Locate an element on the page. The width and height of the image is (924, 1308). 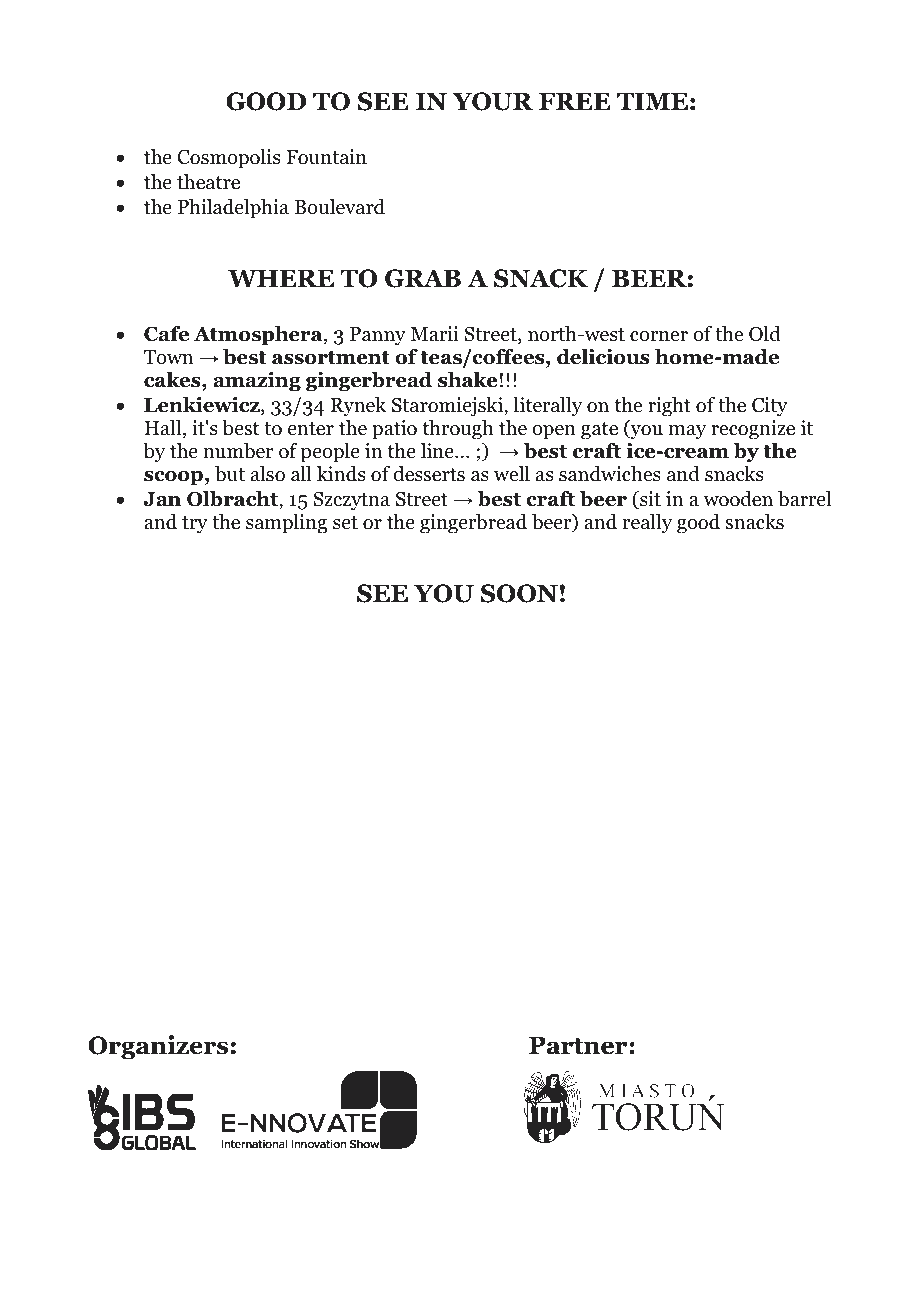
through is located at coordinates (457, 430).
